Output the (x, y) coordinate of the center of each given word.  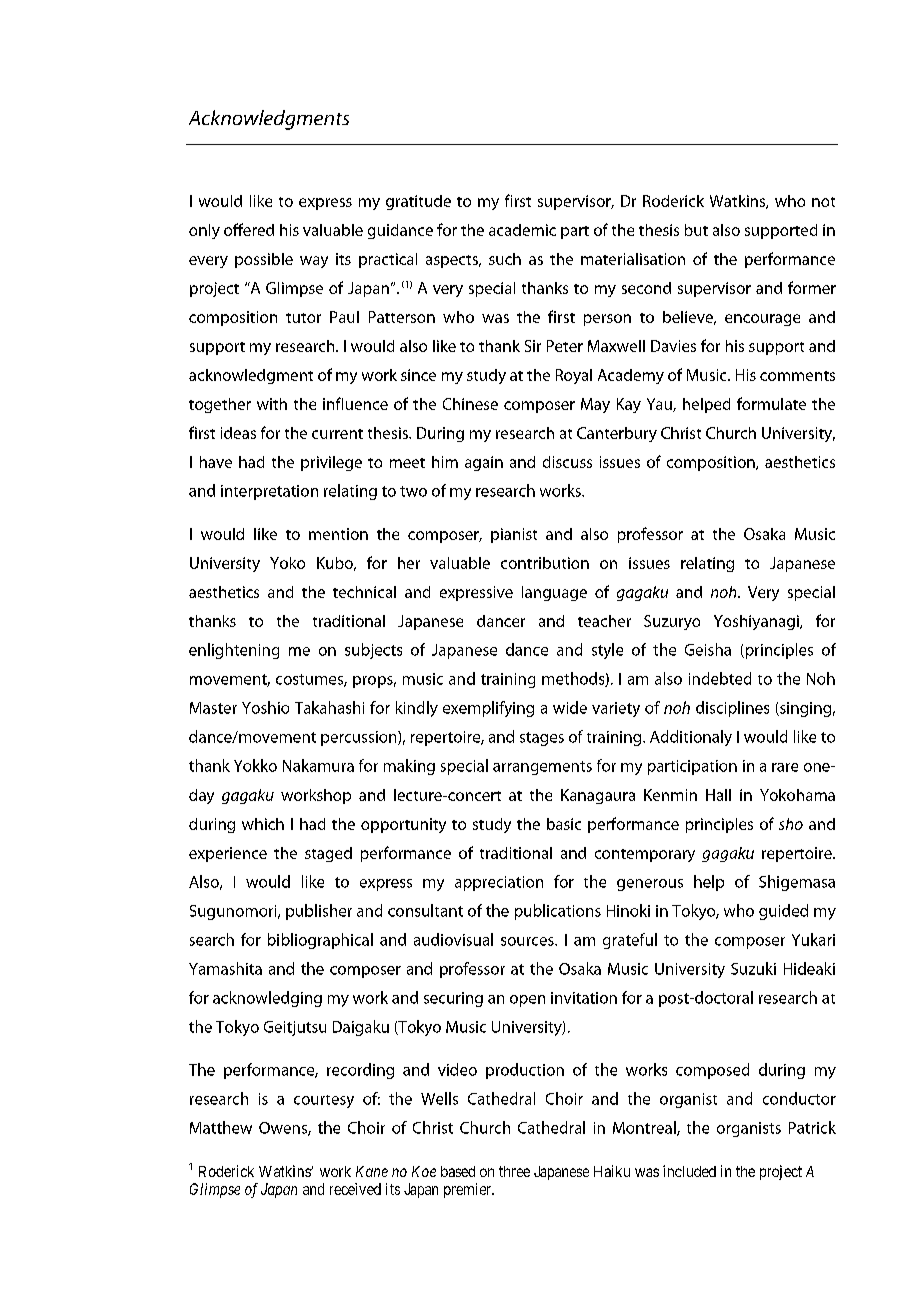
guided (783, 912)
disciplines (732, 709)
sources (528, 941)
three (514, 1171)
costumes (310, 680)
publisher (319, 912)
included (689, 1171)
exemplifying (488, 709)
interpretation (269, 492)
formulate (771, 403)
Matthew (221, 1127)
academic (522, 230)
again (484, 463)
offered (249, 229)
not (823, 202)
